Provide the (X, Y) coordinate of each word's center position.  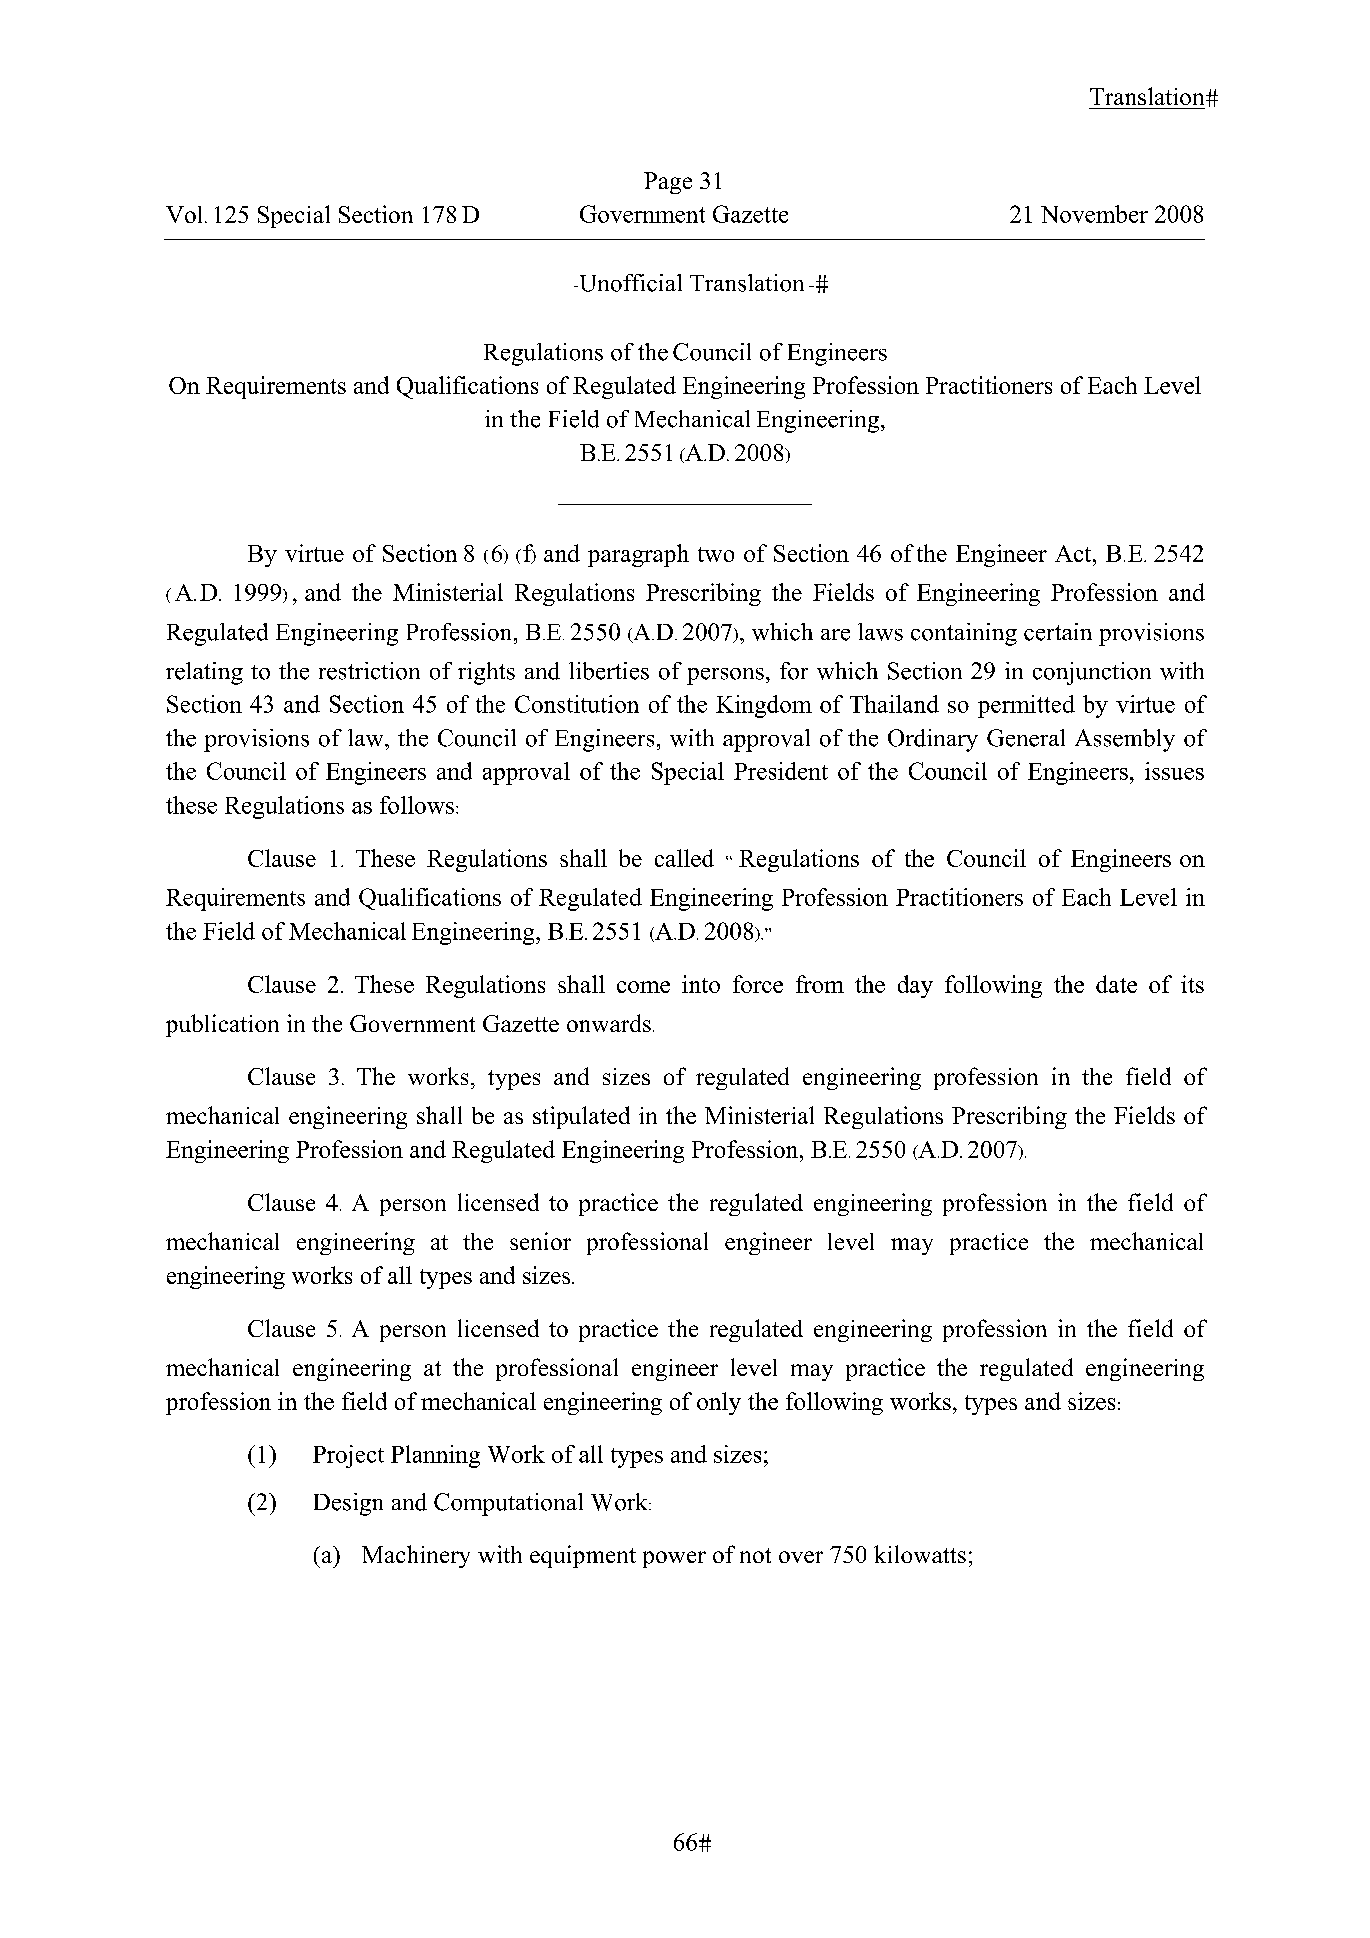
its (1192, 984)
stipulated (581, 1117)
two (716, 554)
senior (540, 1241)
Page (668, 183)
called (684, 858)
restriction (369, 671)
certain (1058, 632)
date (1116, 984)
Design (348, 1504)
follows (417, 805)
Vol (186, 214)
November (1094, 214)
